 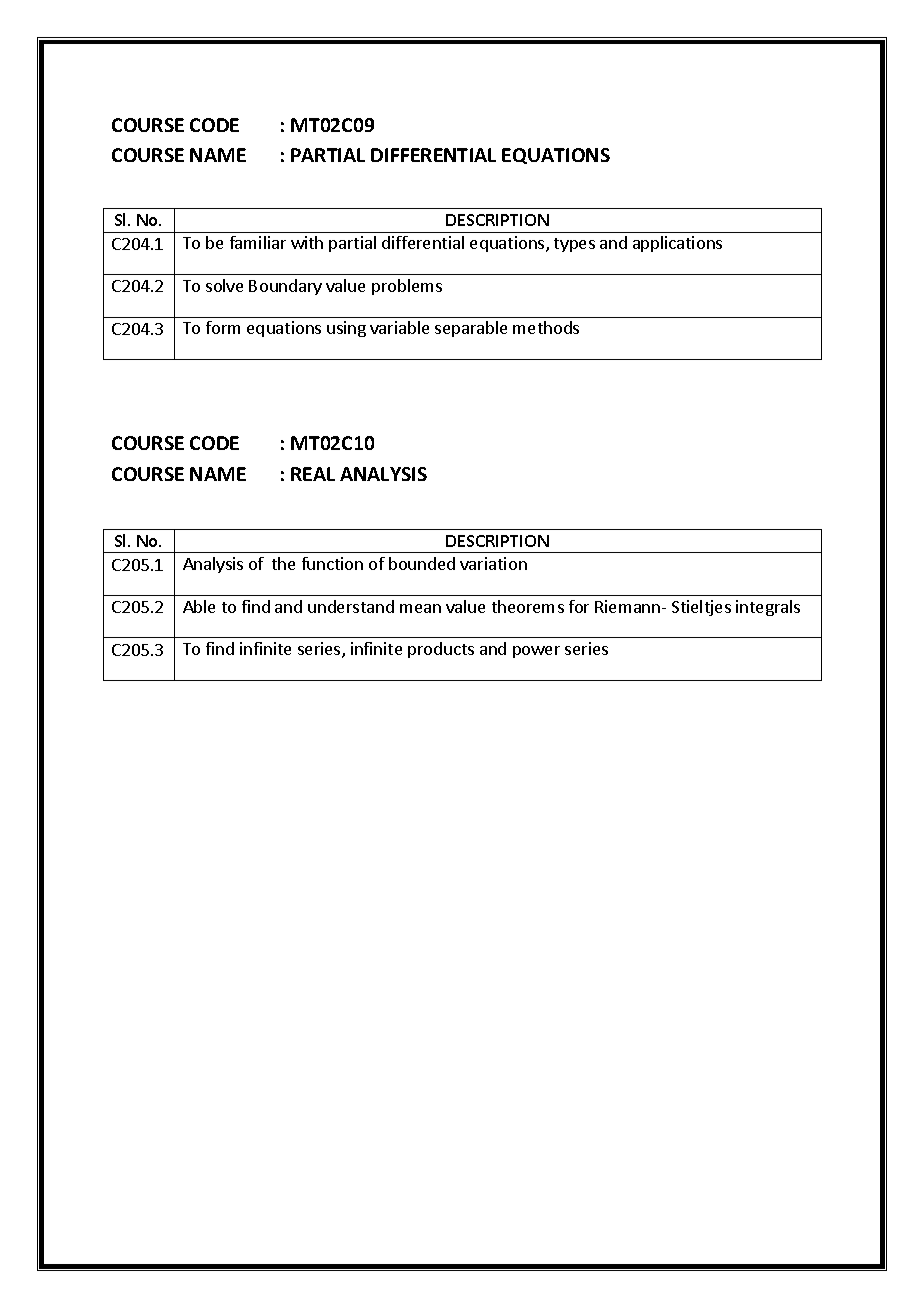 I want to click on types, so click(x=574, y=245).
